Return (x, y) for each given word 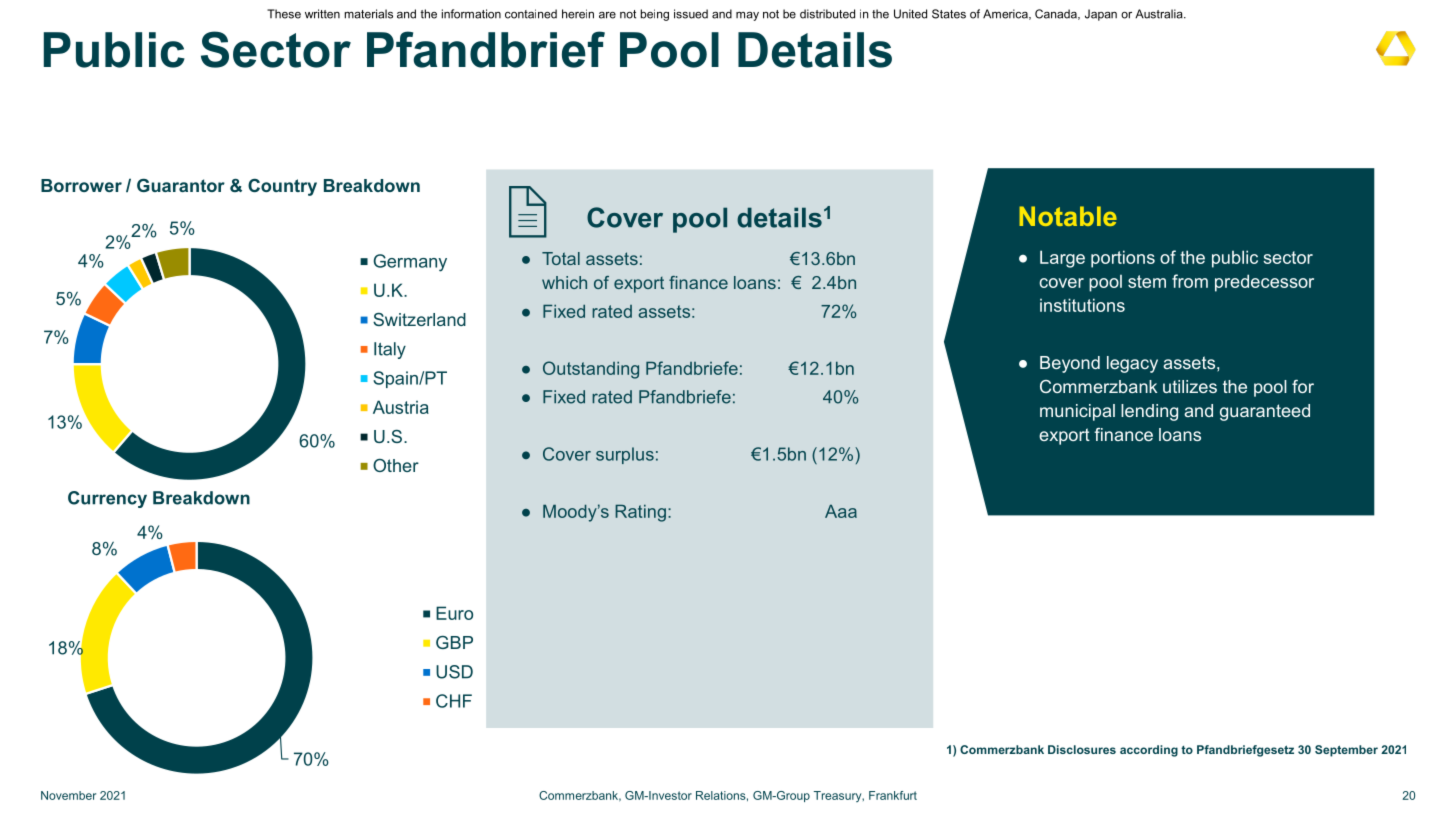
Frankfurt (893, 795)
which (564, 282)
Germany (410, 263)
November (68, 795)
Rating (640, 513)
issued (691, 14)
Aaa (841, 511)
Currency (107, 499)
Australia (1160, 14)
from (1190, 281)
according (1149, 751)
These (284, 14)
